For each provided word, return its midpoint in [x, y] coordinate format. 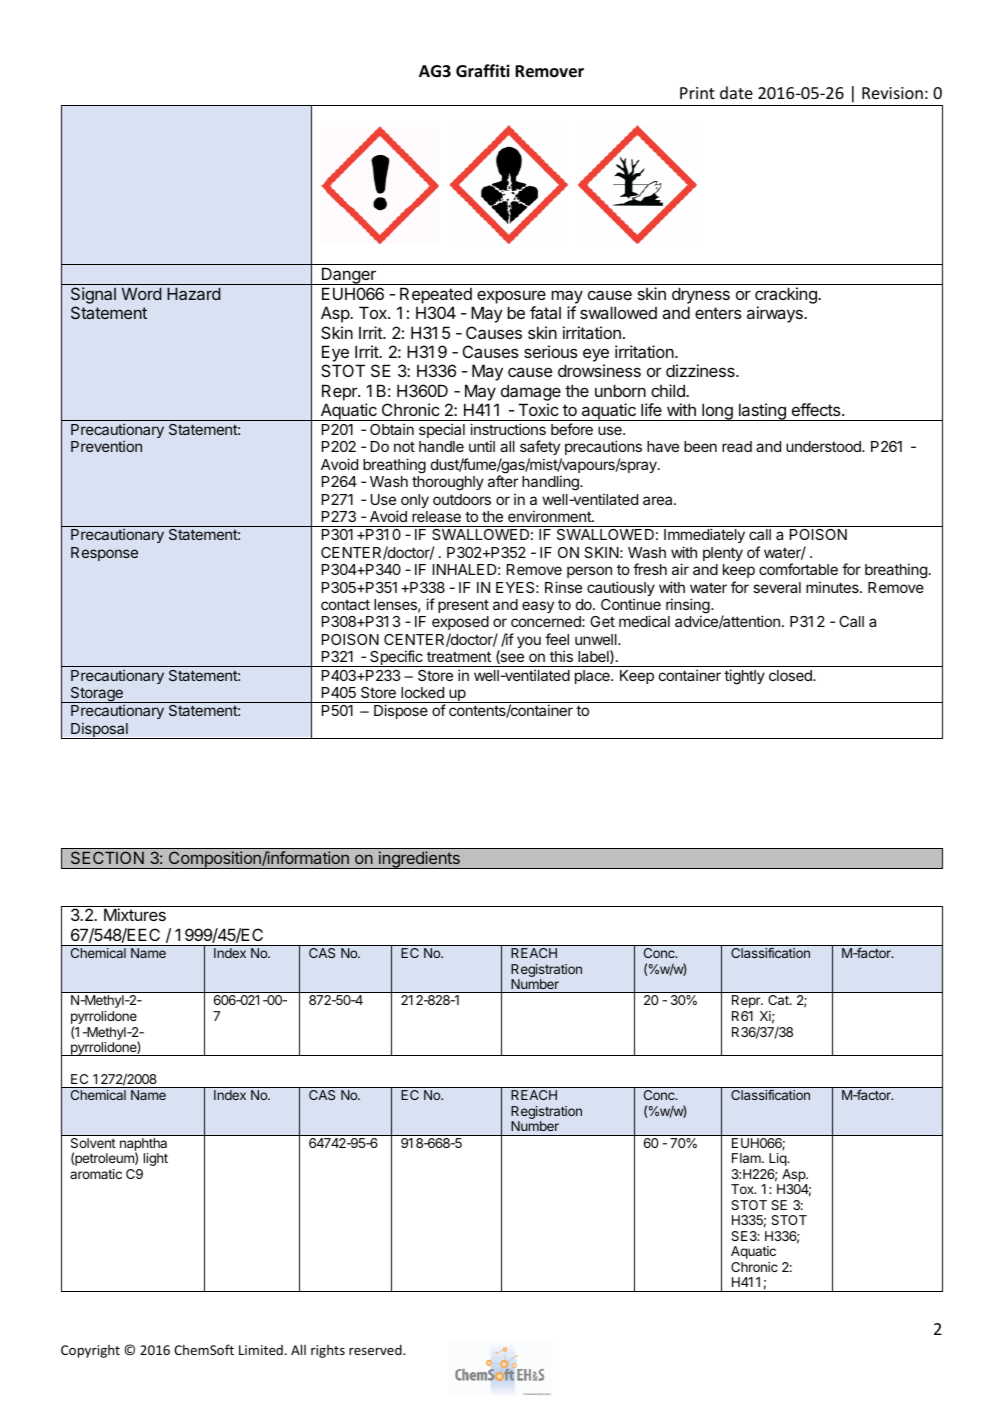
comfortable [798, 569]
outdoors [462, 499]
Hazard [194, 293]
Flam [747, 1158]
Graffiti [483, 70]
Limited [261, 1350]
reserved [376, 1349]
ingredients [419, 860]
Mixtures [135, 914]
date [736, 92]
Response [104, 554]
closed [791, 675]
